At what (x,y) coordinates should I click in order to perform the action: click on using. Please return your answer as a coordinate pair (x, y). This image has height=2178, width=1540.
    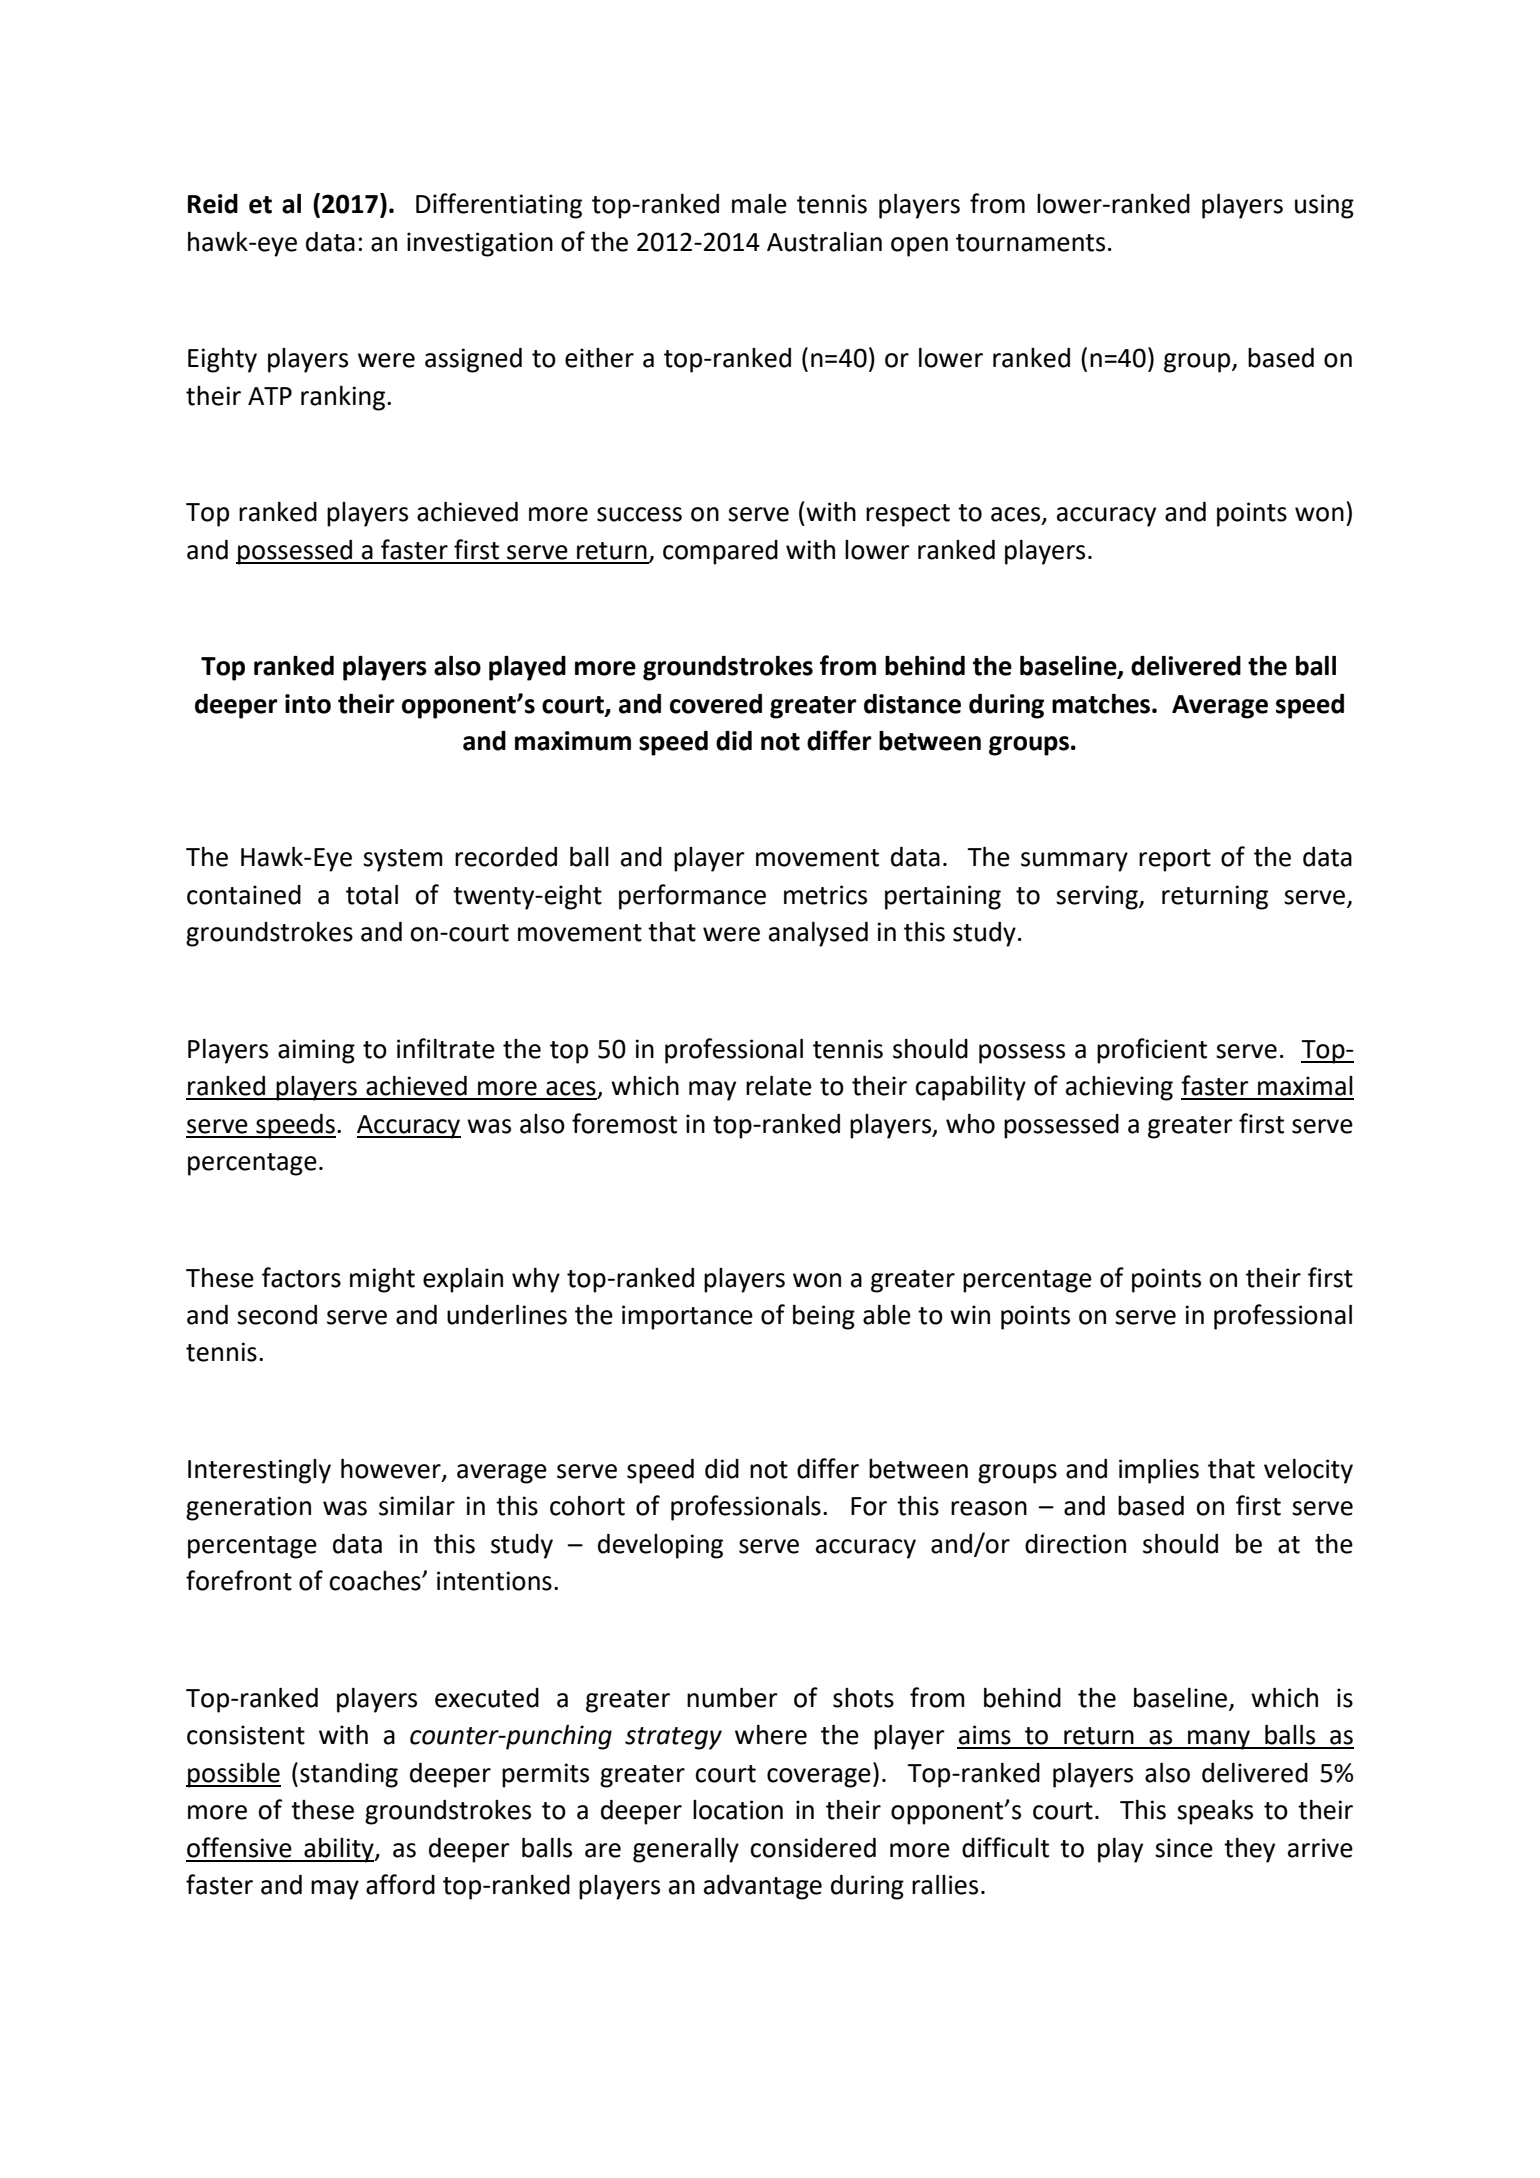
    Looking at the image, I should click on (1324, 206).
